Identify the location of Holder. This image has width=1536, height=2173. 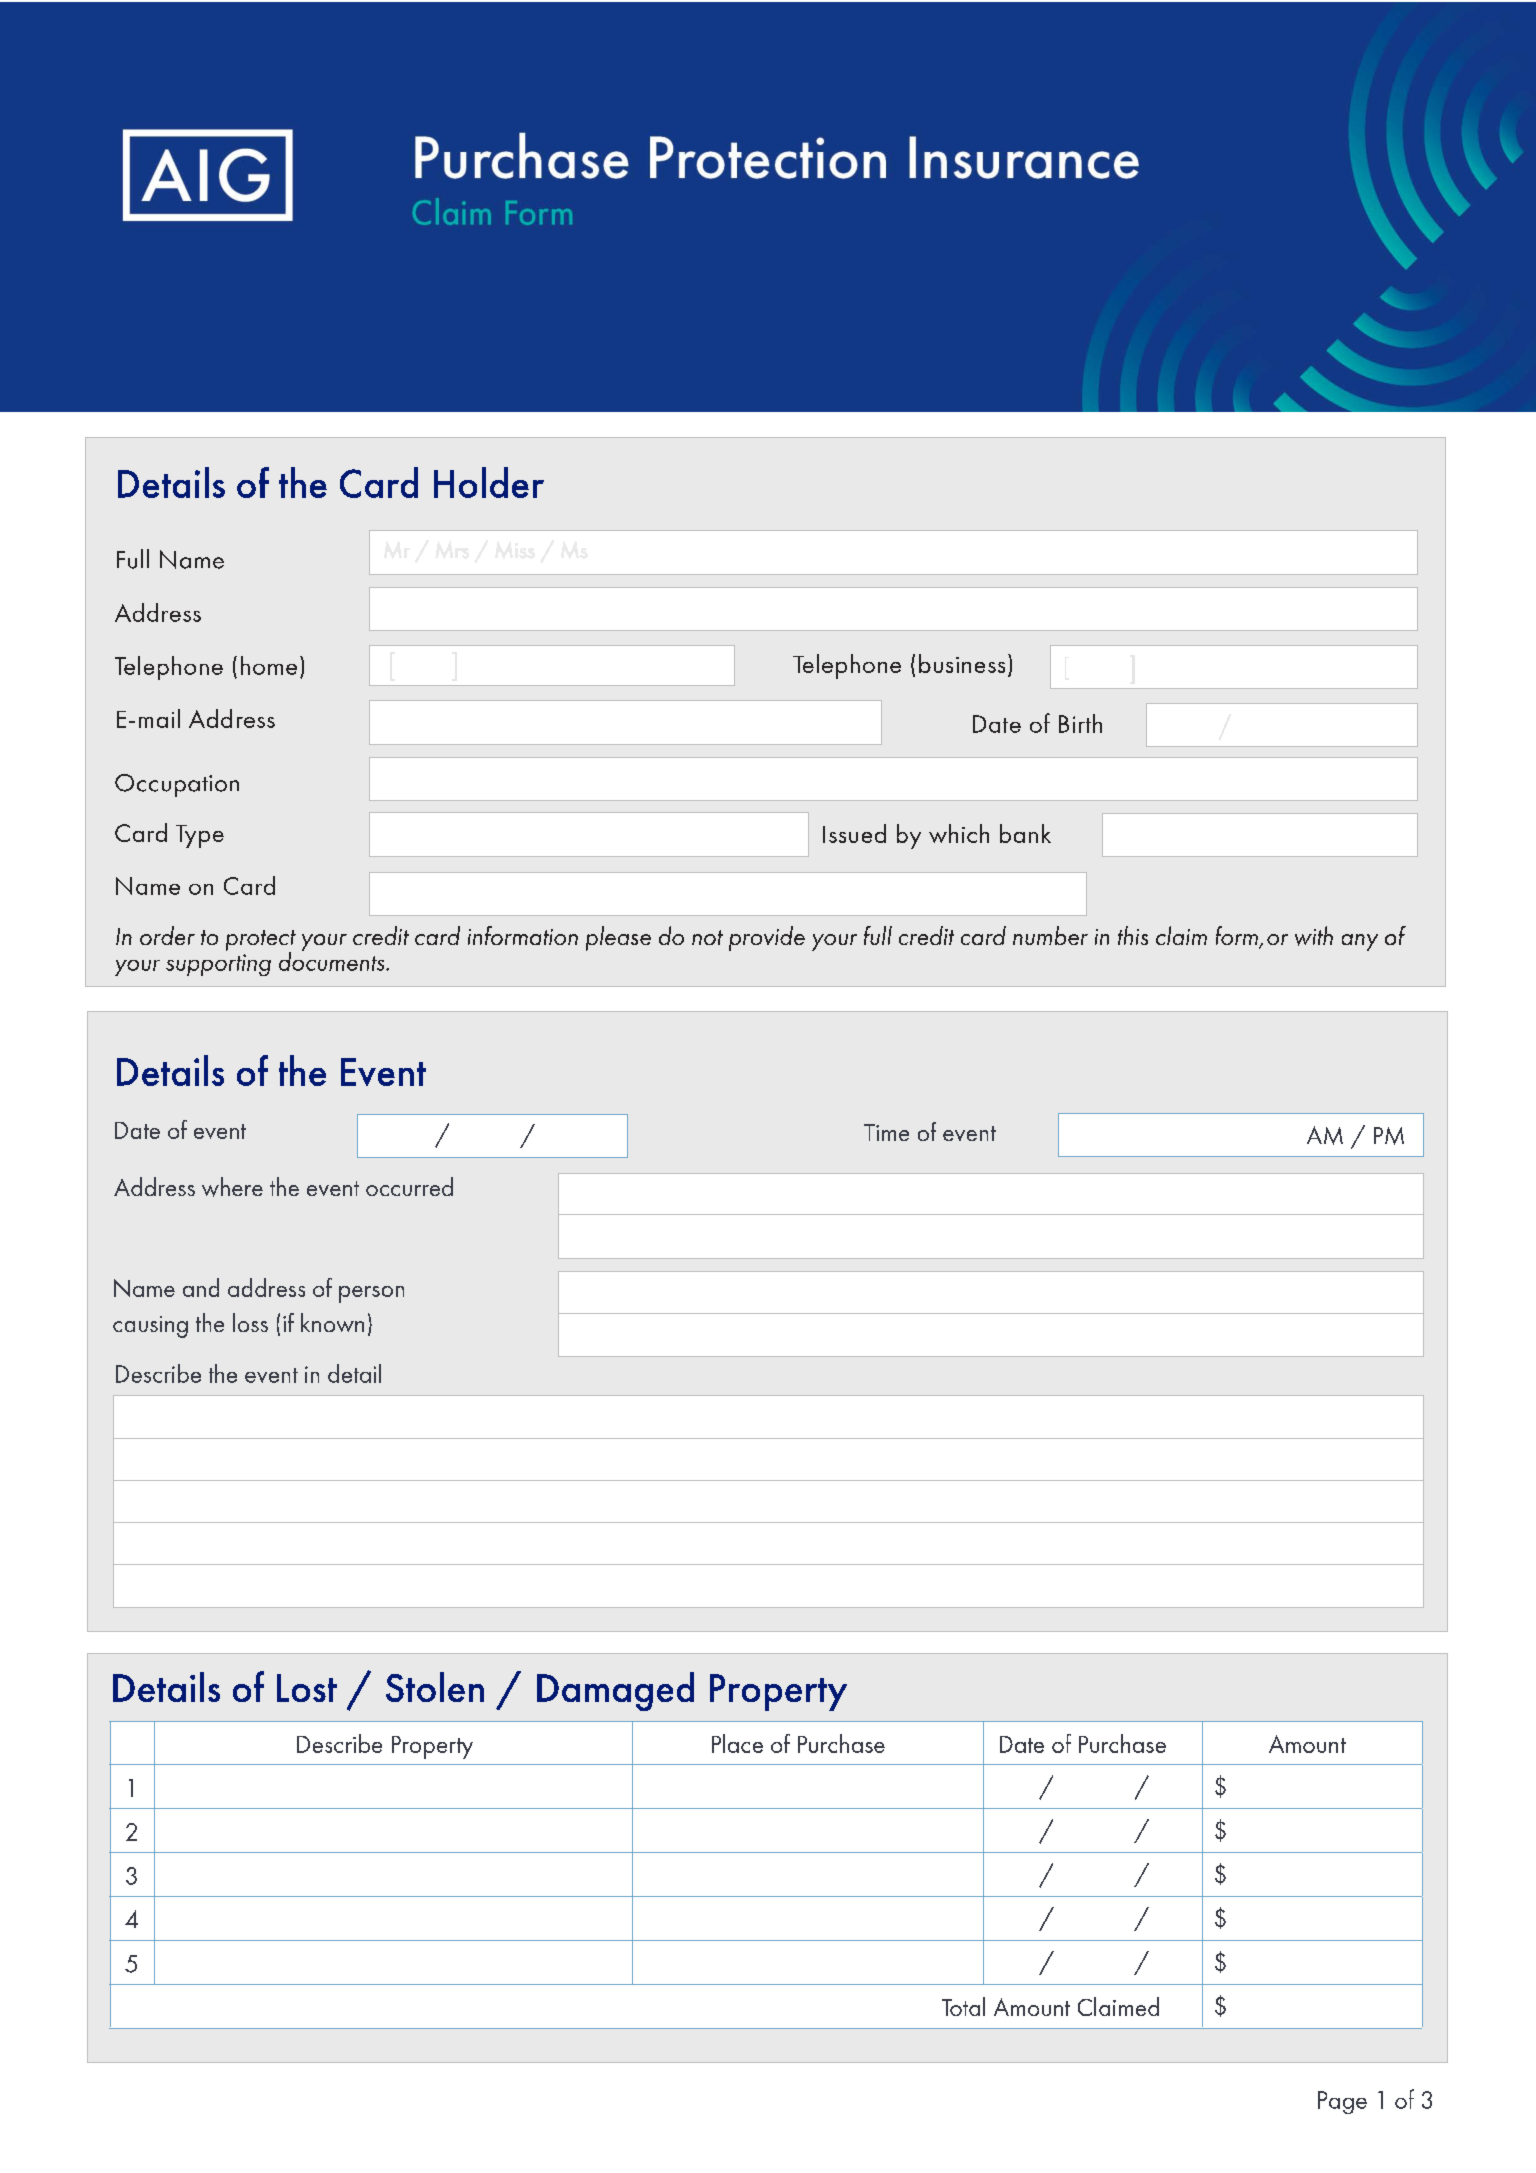
(489, 482).
